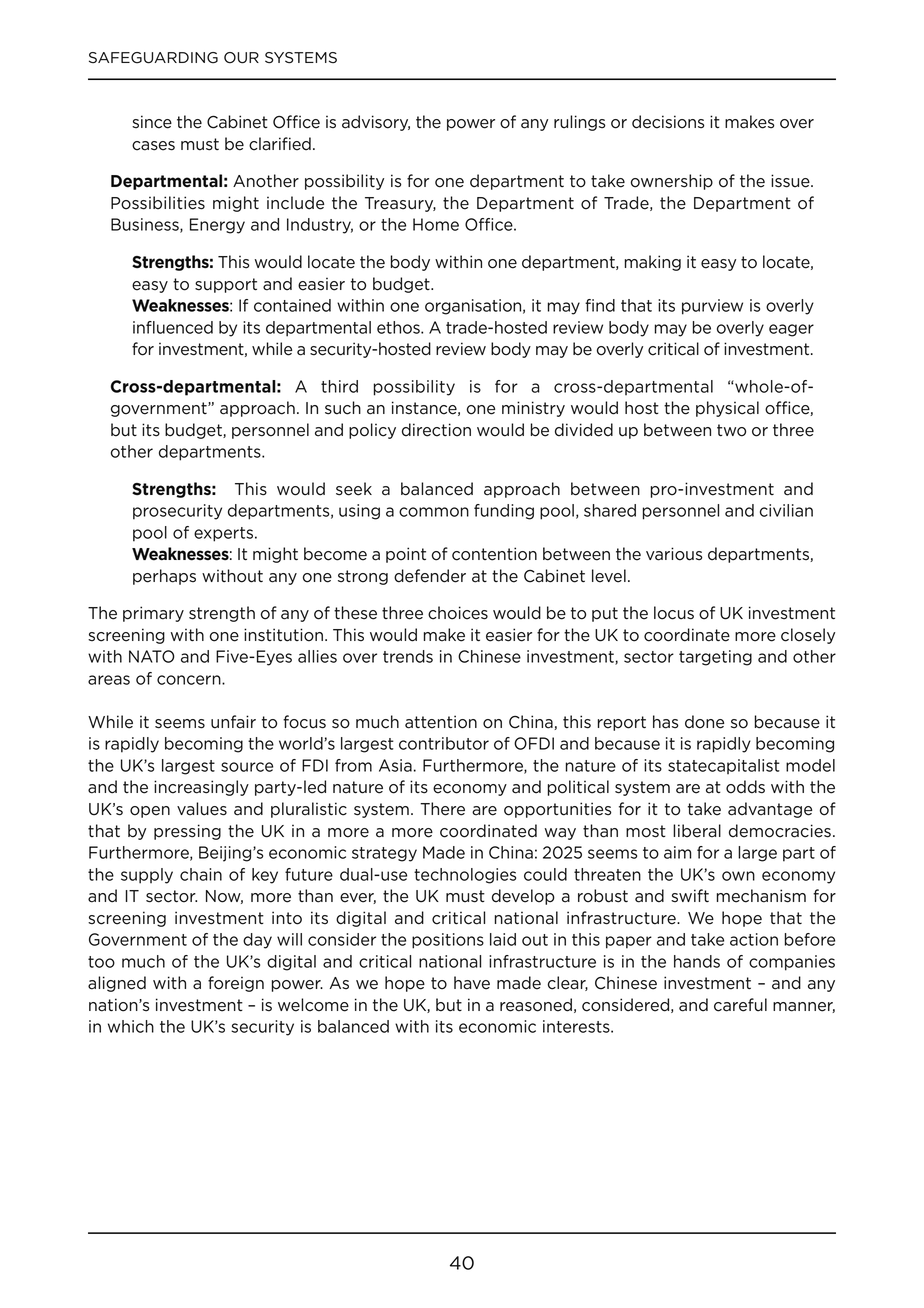 The height and width of the page is (1308, 924). What do you see at coordinates (376, 123) in the page?
I see `advisory` at bounding box center [376, 123].
